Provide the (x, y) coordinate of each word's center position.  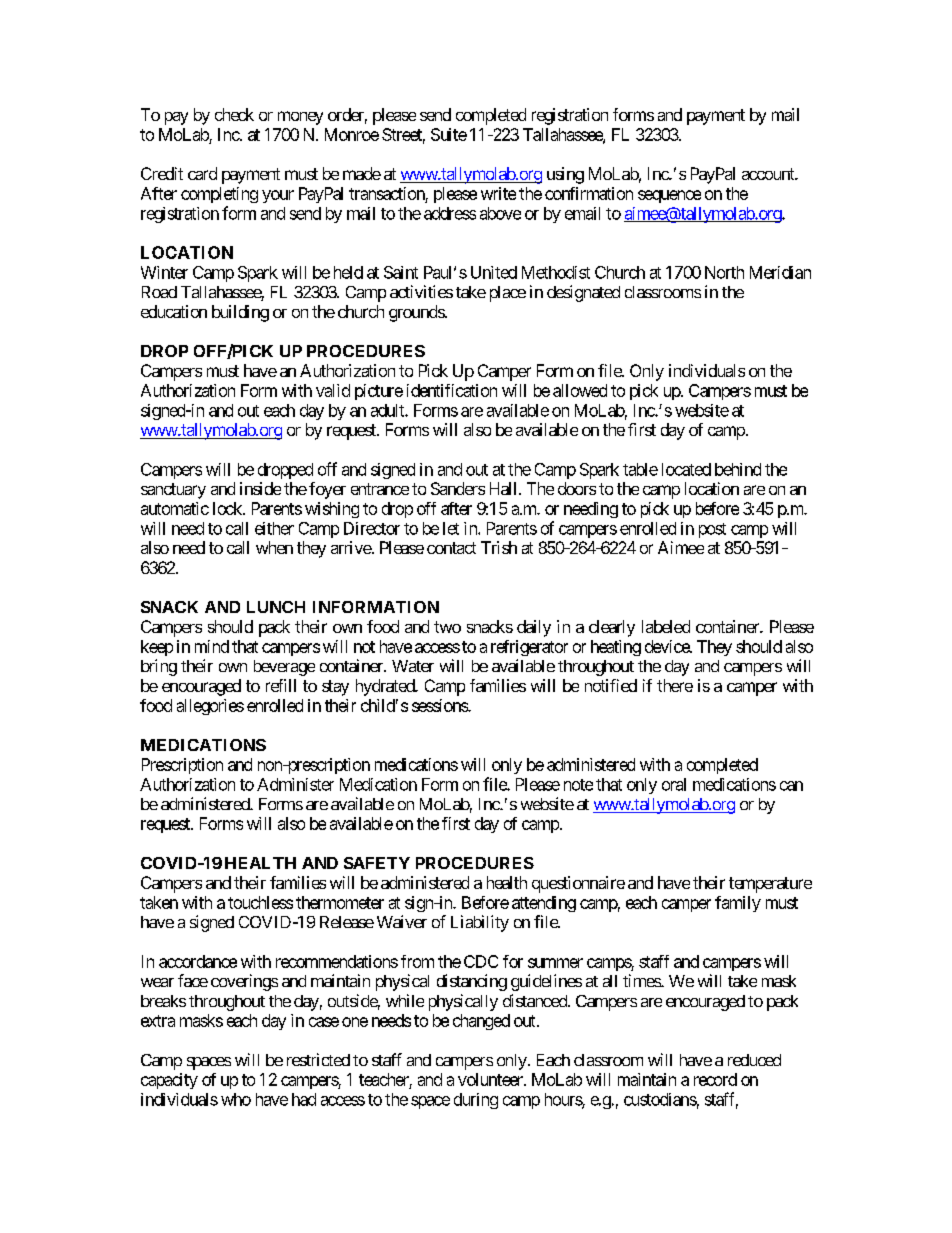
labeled (666, 626)
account (769, 174)
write (498, 193)
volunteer (491, 1079)
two (447, 627)
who (236, 1099)
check (234, 114)
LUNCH (276, 607)
